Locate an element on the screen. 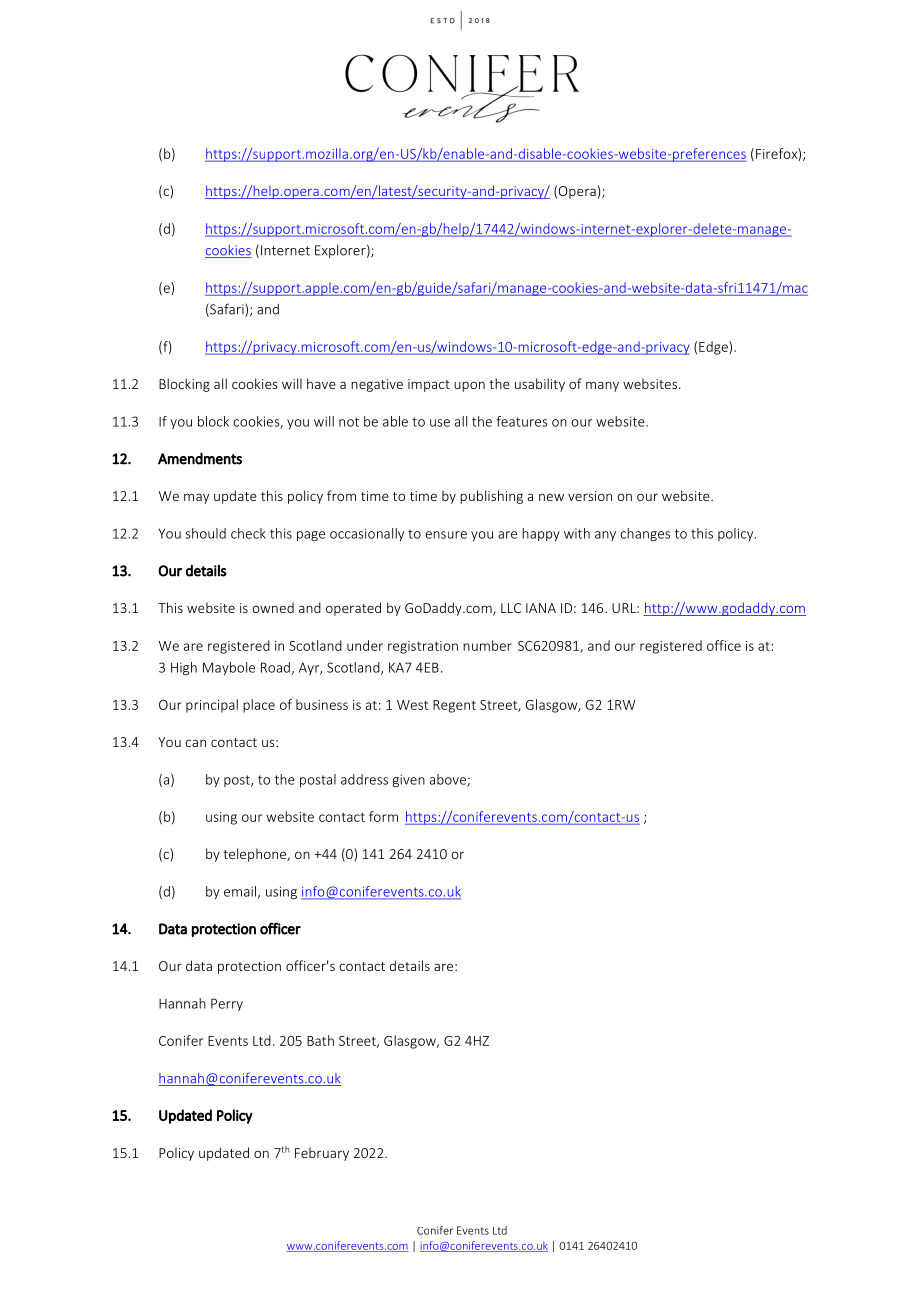 The height and width of the screenshot is (1308, 924). given is located at coordinates (408, 781).
